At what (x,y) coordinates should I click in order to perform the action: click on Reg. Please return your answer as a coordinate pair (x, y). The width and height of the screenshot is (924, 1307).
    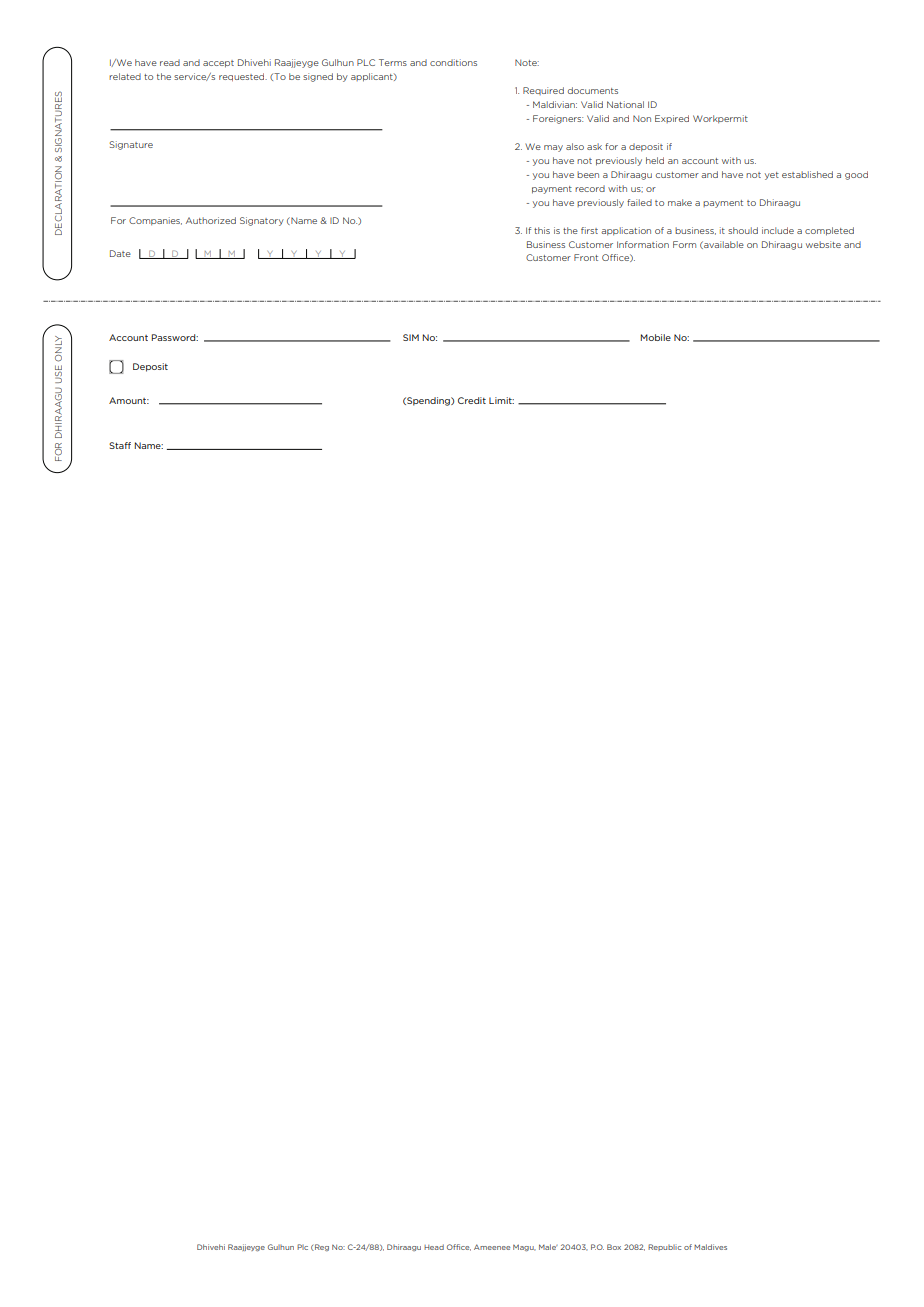
    Looking at the image, I should click on (321, 1247).
